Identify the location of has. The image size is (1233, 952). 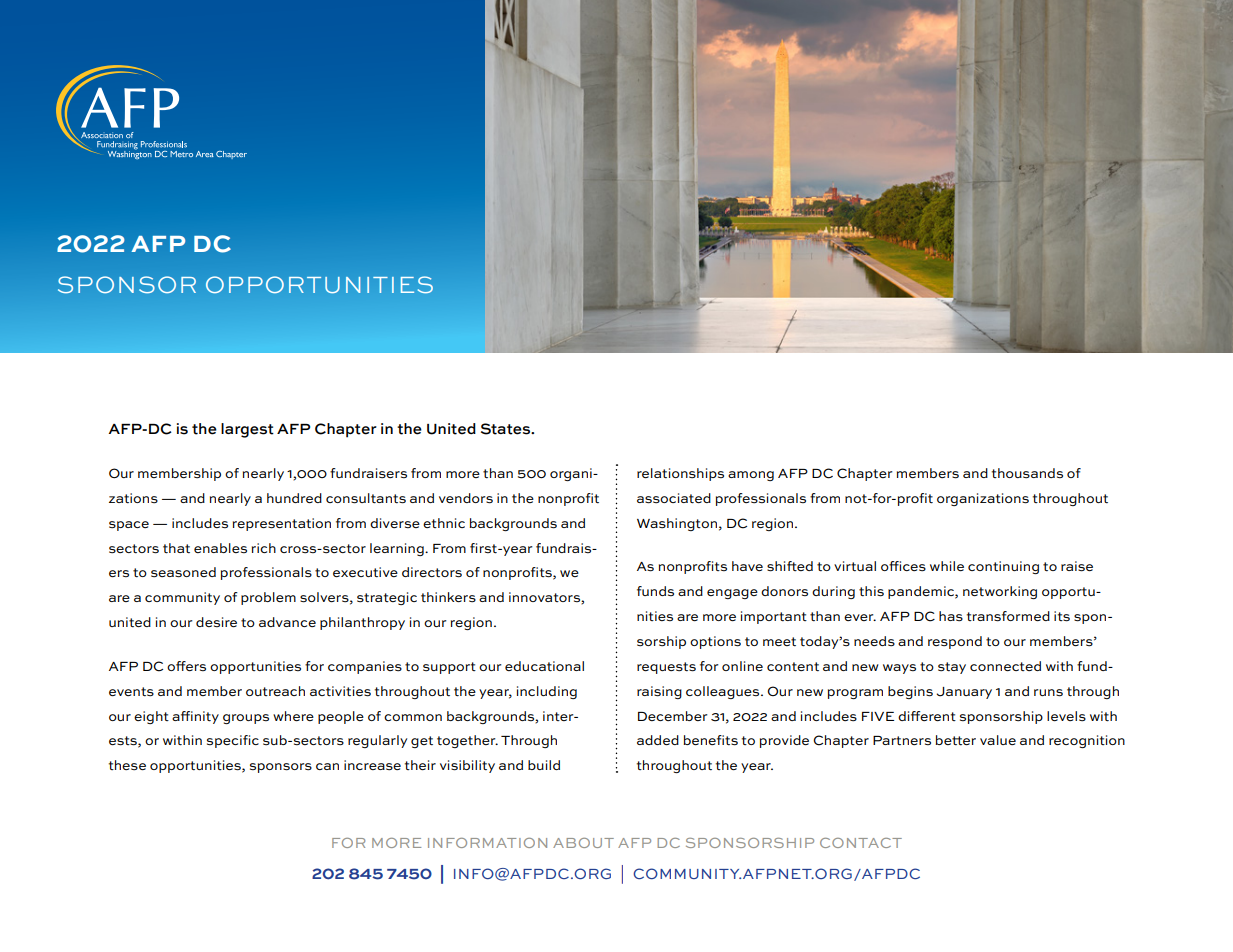
(951, 616).
